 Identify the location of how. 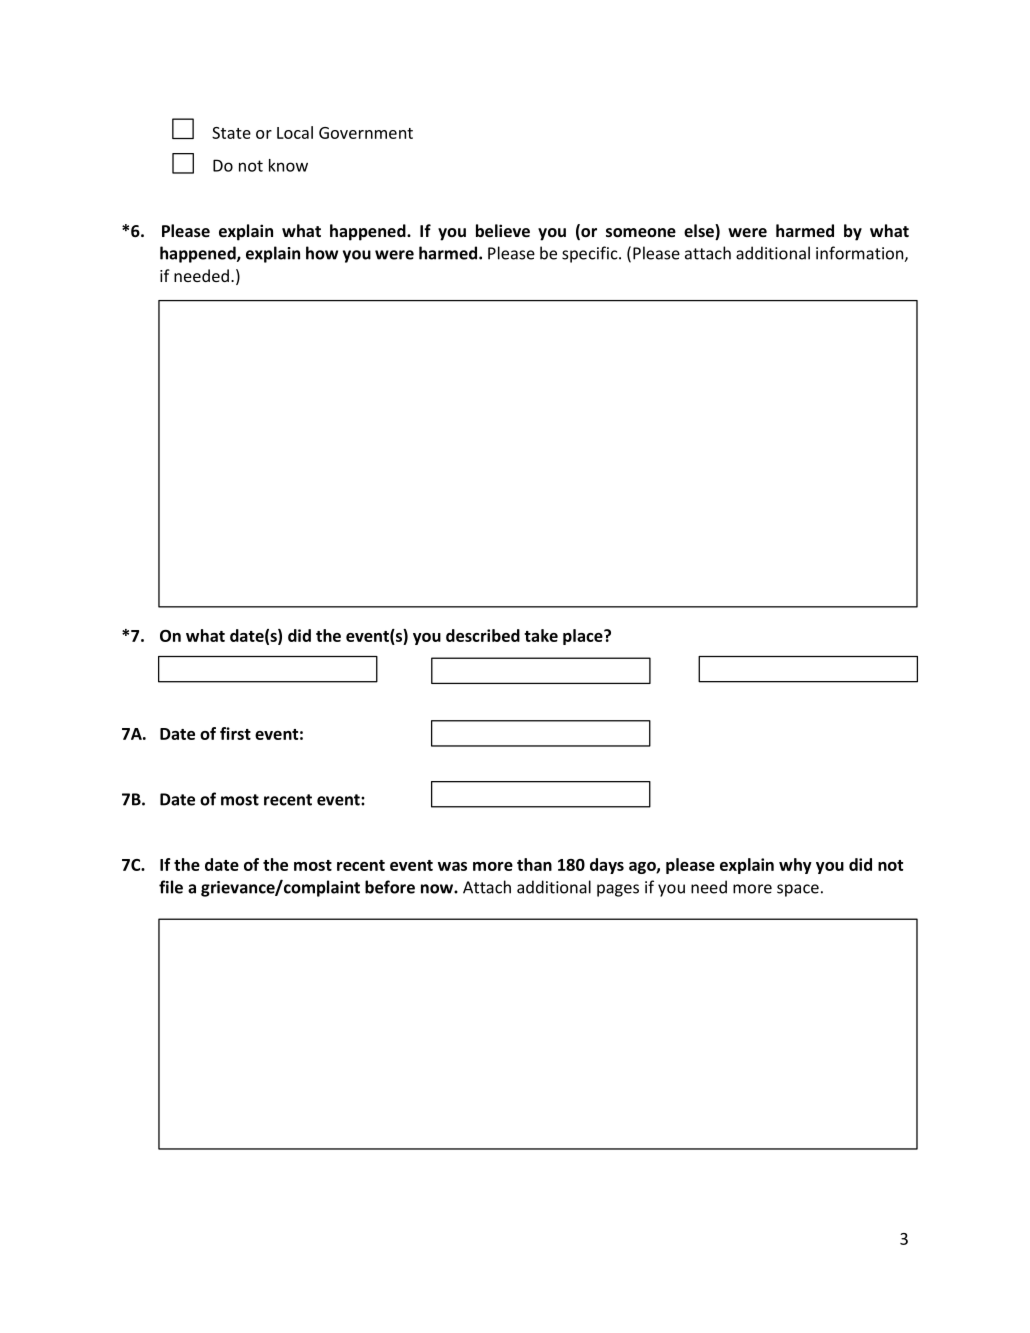
(322, 253).
